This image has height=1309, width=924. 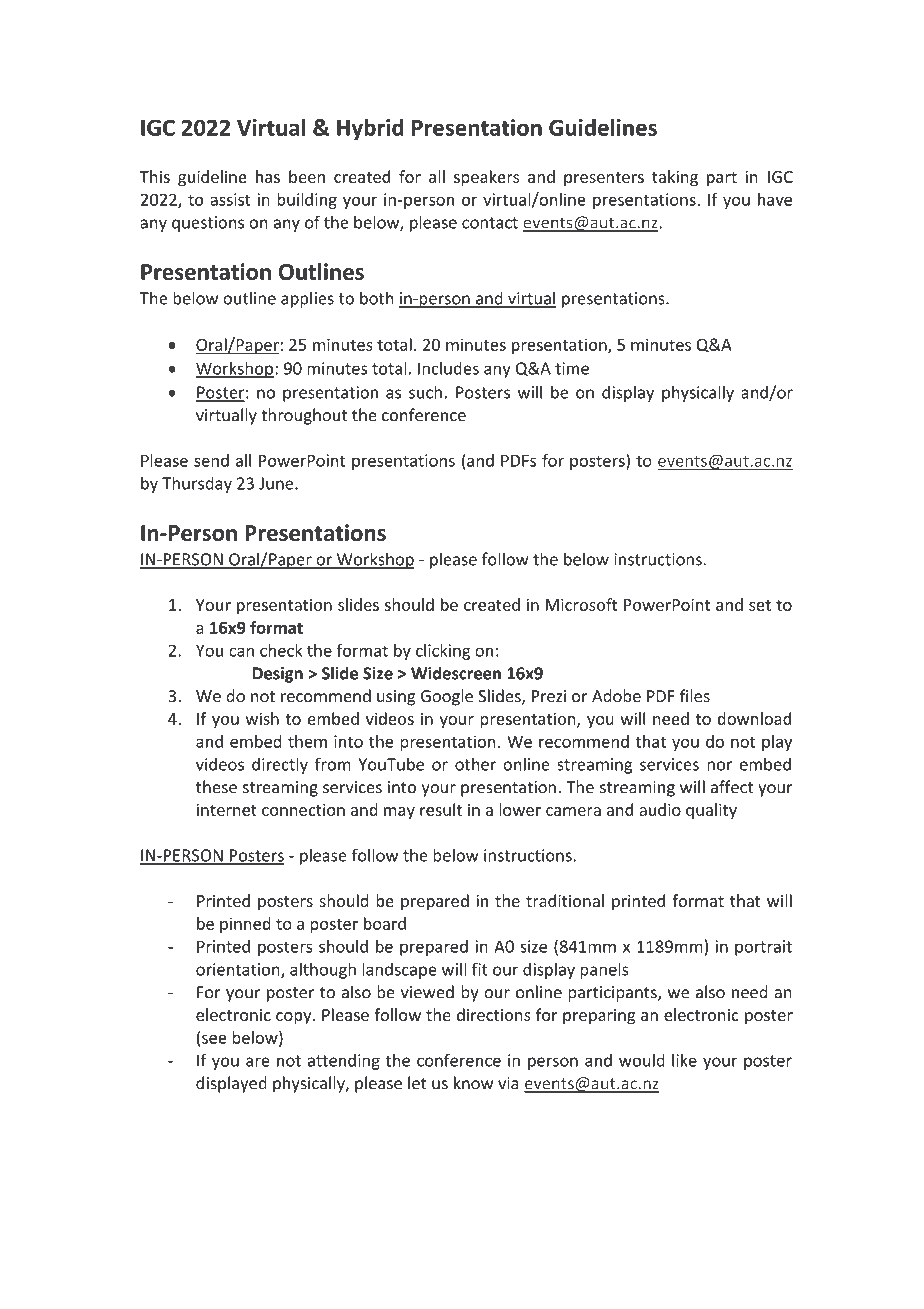 I want to click on clicking, so click(x=443, y=652).
